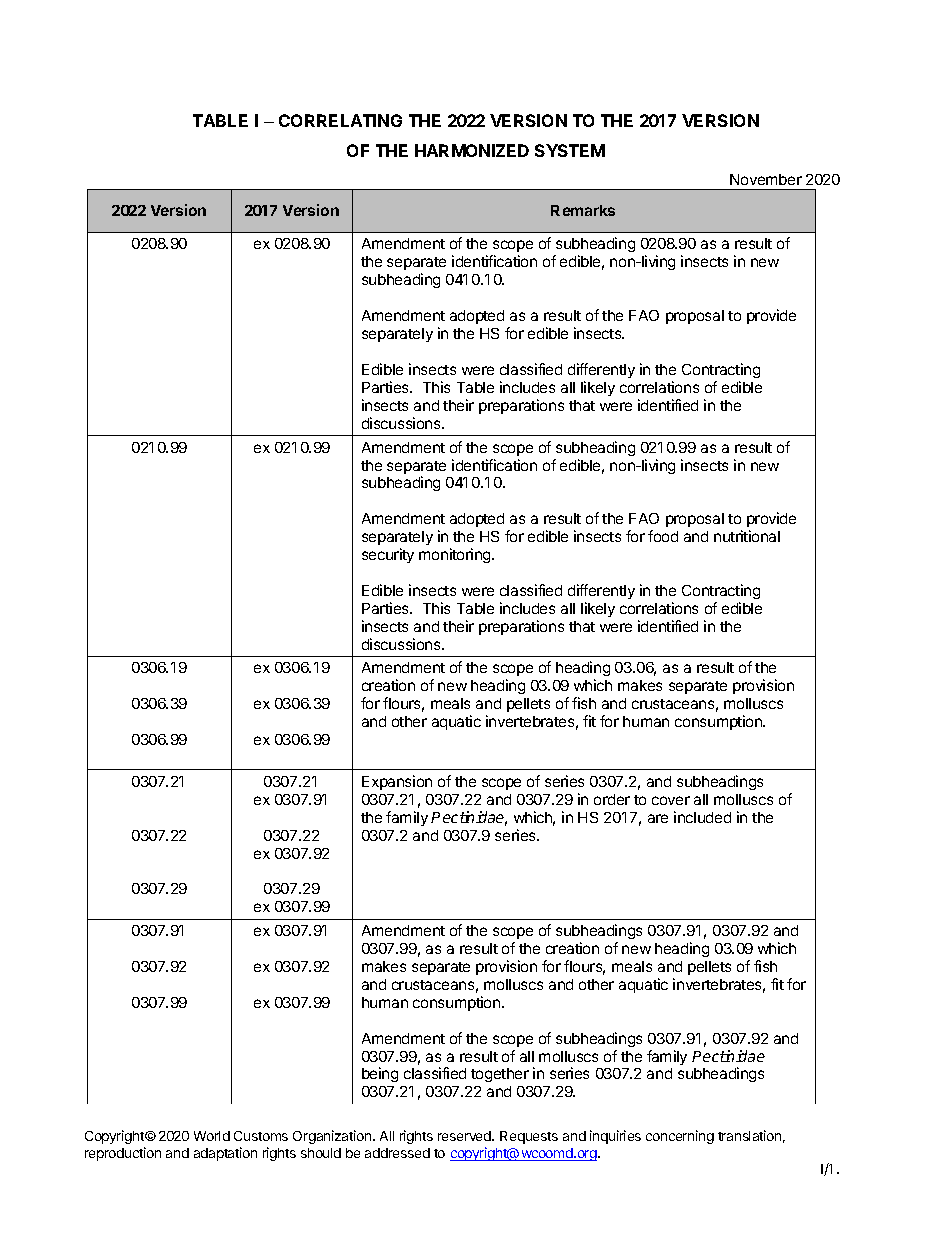 This screenshot has width=952, height=1233. I want to click on are, so click(658, 818).
